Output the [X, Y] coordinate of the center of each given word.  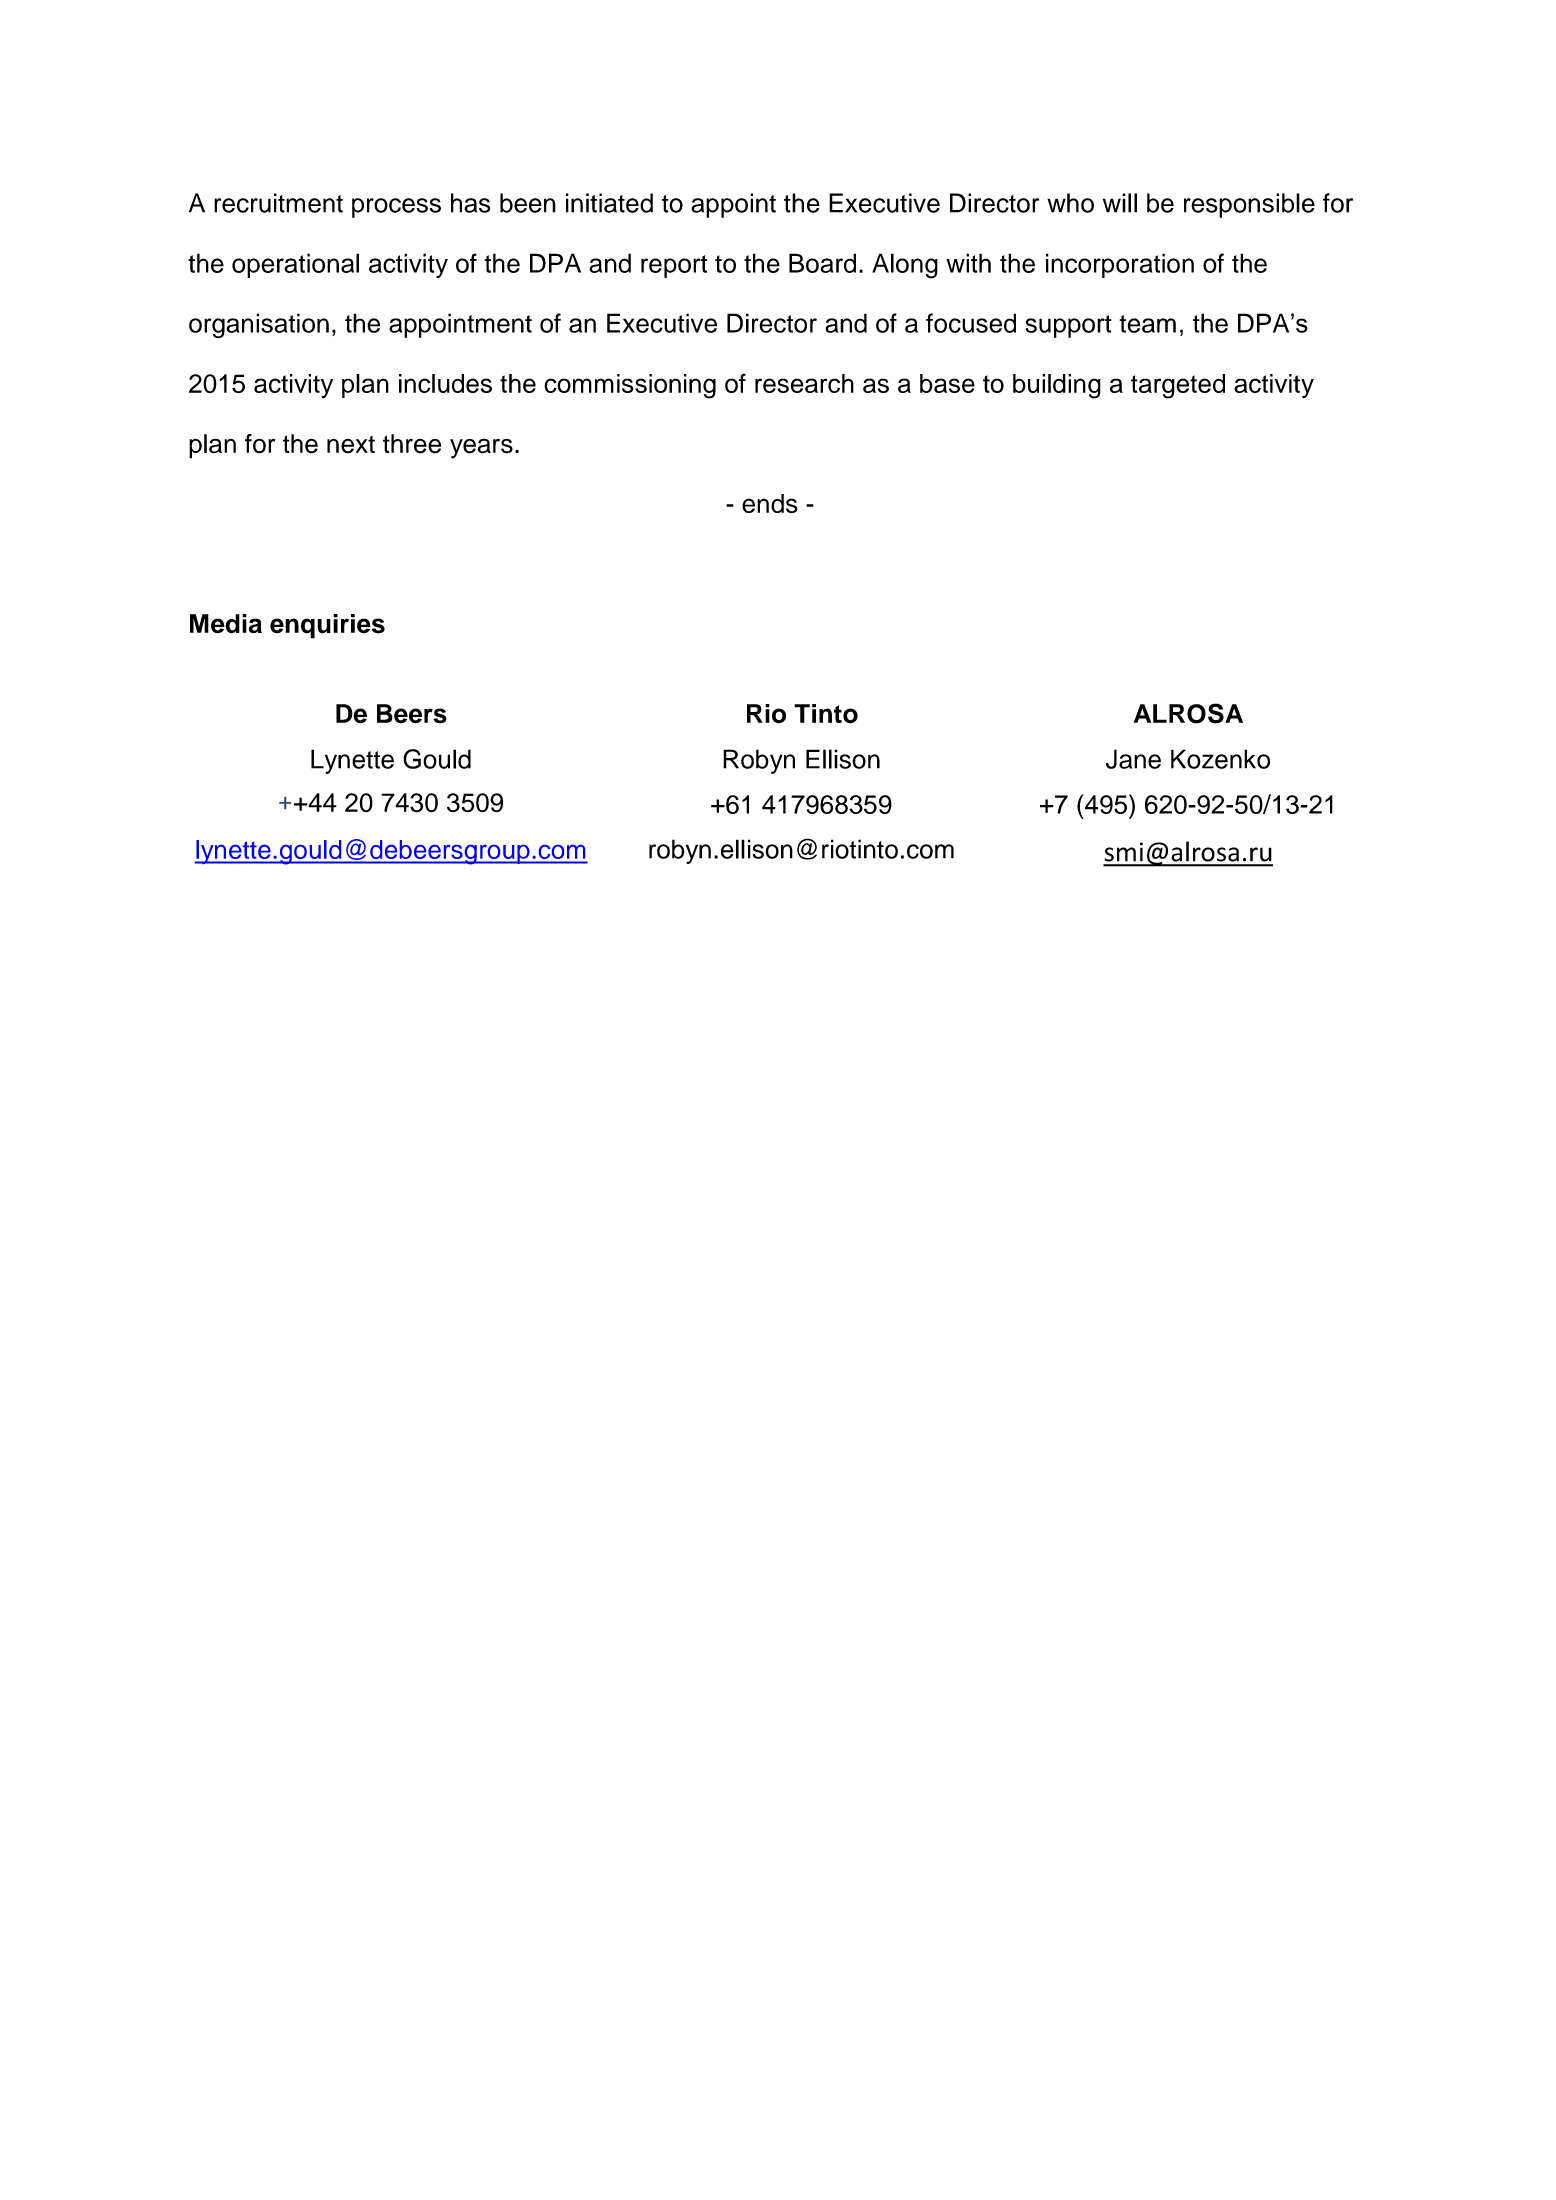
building [1057, 386]
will [1120, 203]
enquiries [327, 626]
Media [226, 624]
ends [770, 503]
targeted [1178, 386]
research [804, 383]
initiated [609, 203]
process [396, 208]
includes [445, 383]
